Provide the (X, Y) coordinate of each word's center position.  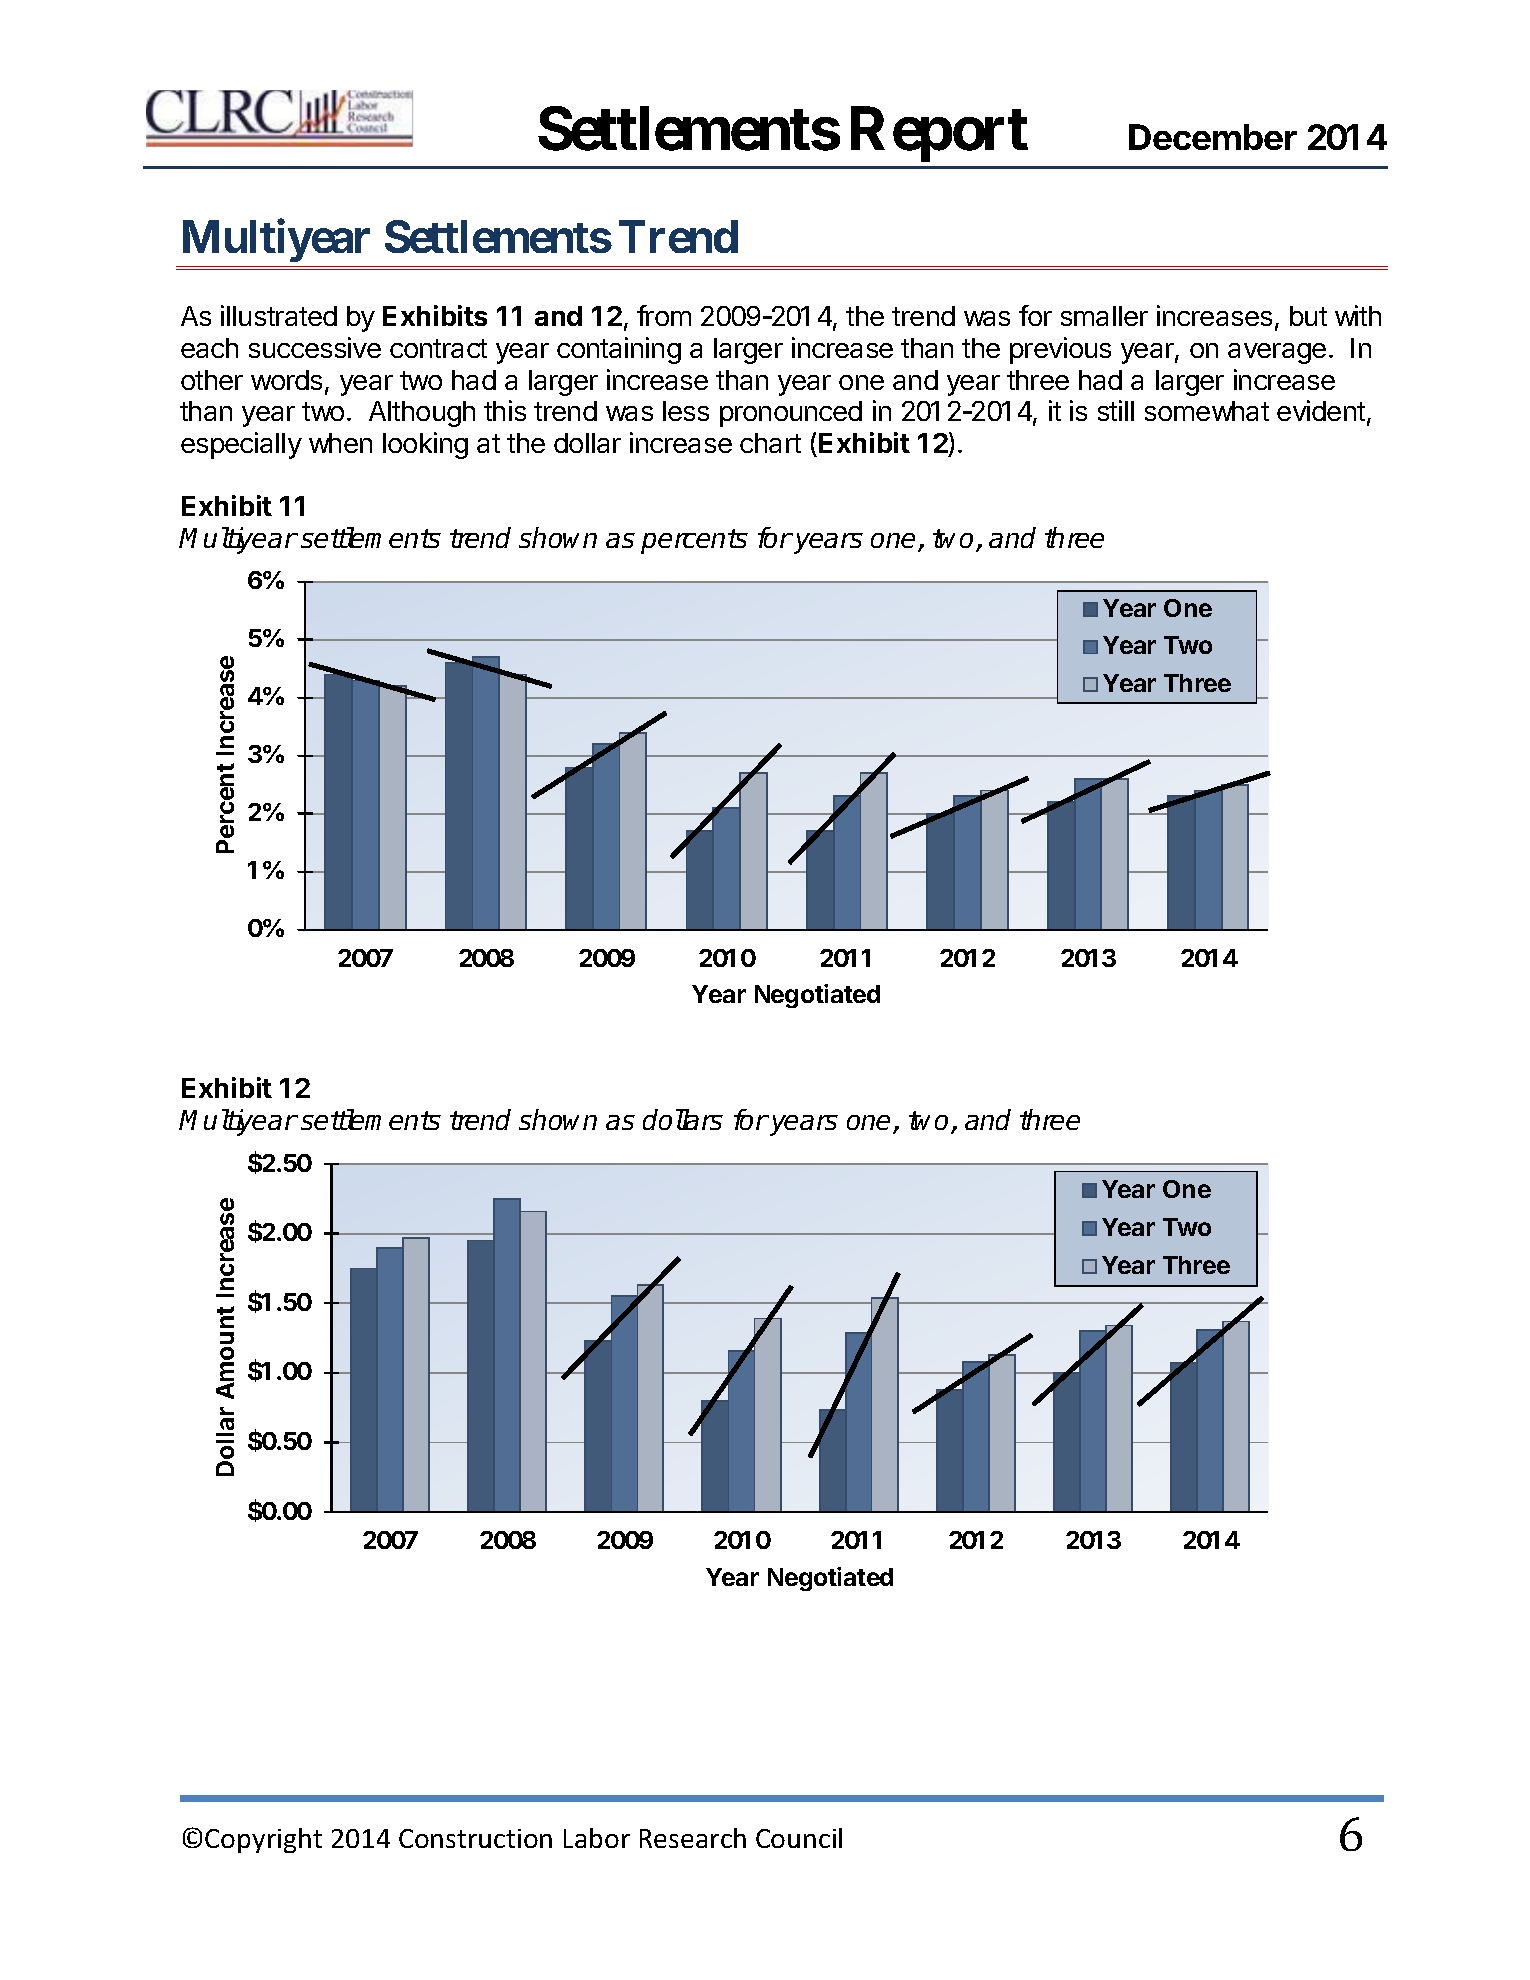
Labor (597, 1838)
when (340, 443)
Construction (475, 1838)
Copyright (263, 1840)
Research (693, 1838)
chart (770, 443)
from (664, 315)
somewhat (1207, 411)
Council (799, 1838)
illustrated (279, 315)
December (1213, 137)
